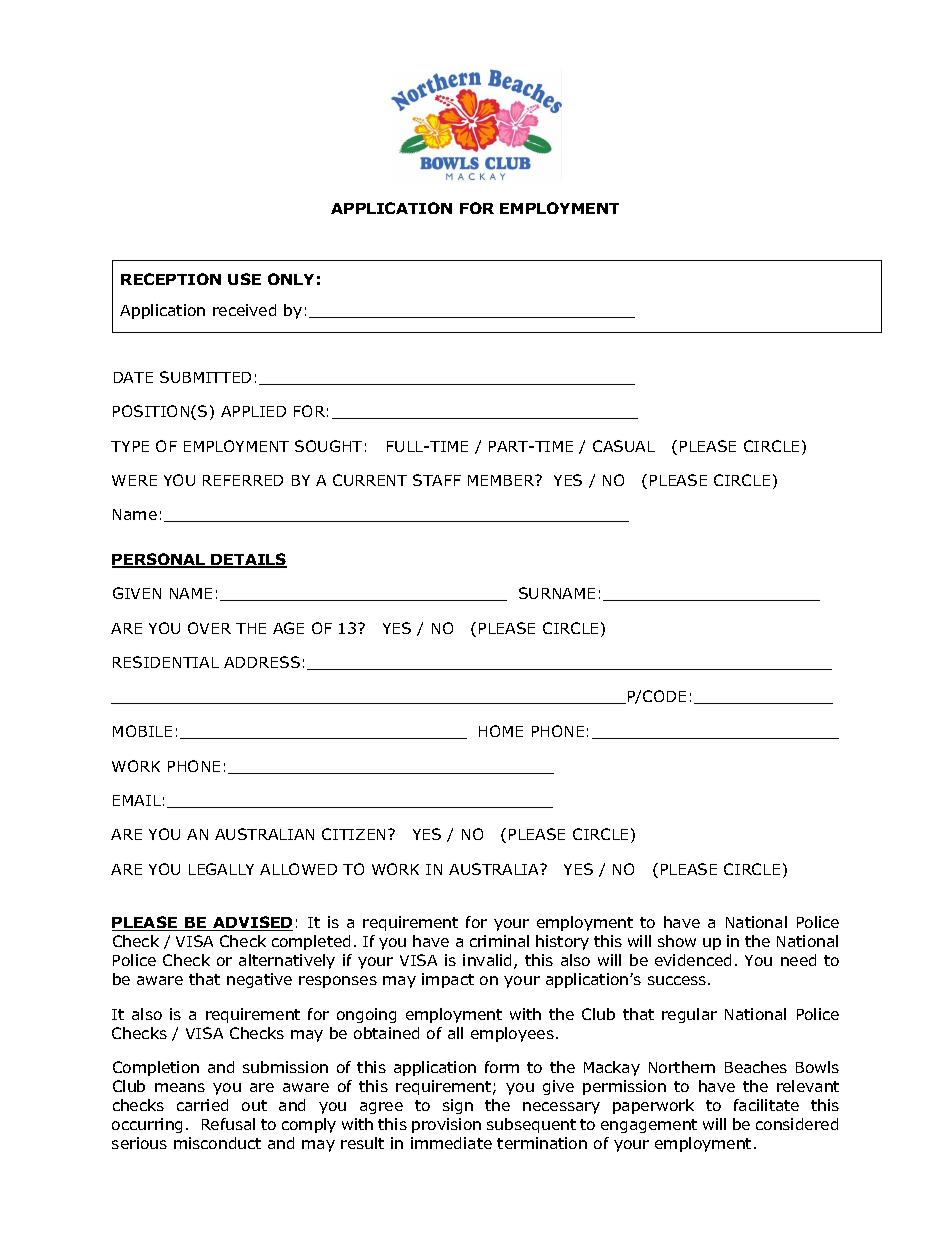 This image has width=952, height=1233. What do you see at coordinates (244, 310) in the image?
I see `received` at bounding box center [244, 310].
